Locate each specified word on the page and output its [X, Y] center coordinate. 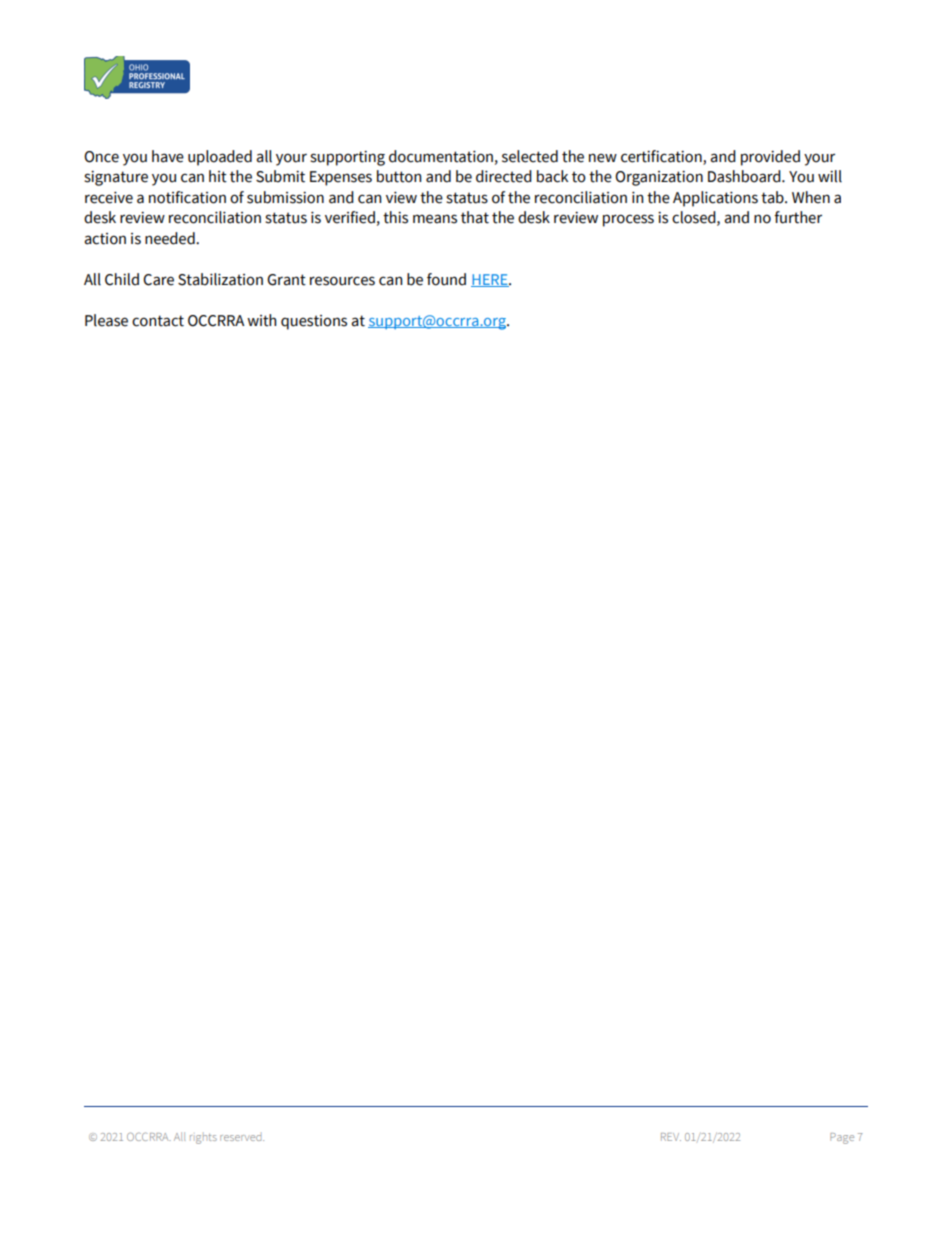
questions [314, 322]
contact [158, 321]
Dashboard [745, 176]
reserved [242, 1138]
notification [187, 197]
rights [203, 1139]
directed [504, 176]
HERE [490, 280]
